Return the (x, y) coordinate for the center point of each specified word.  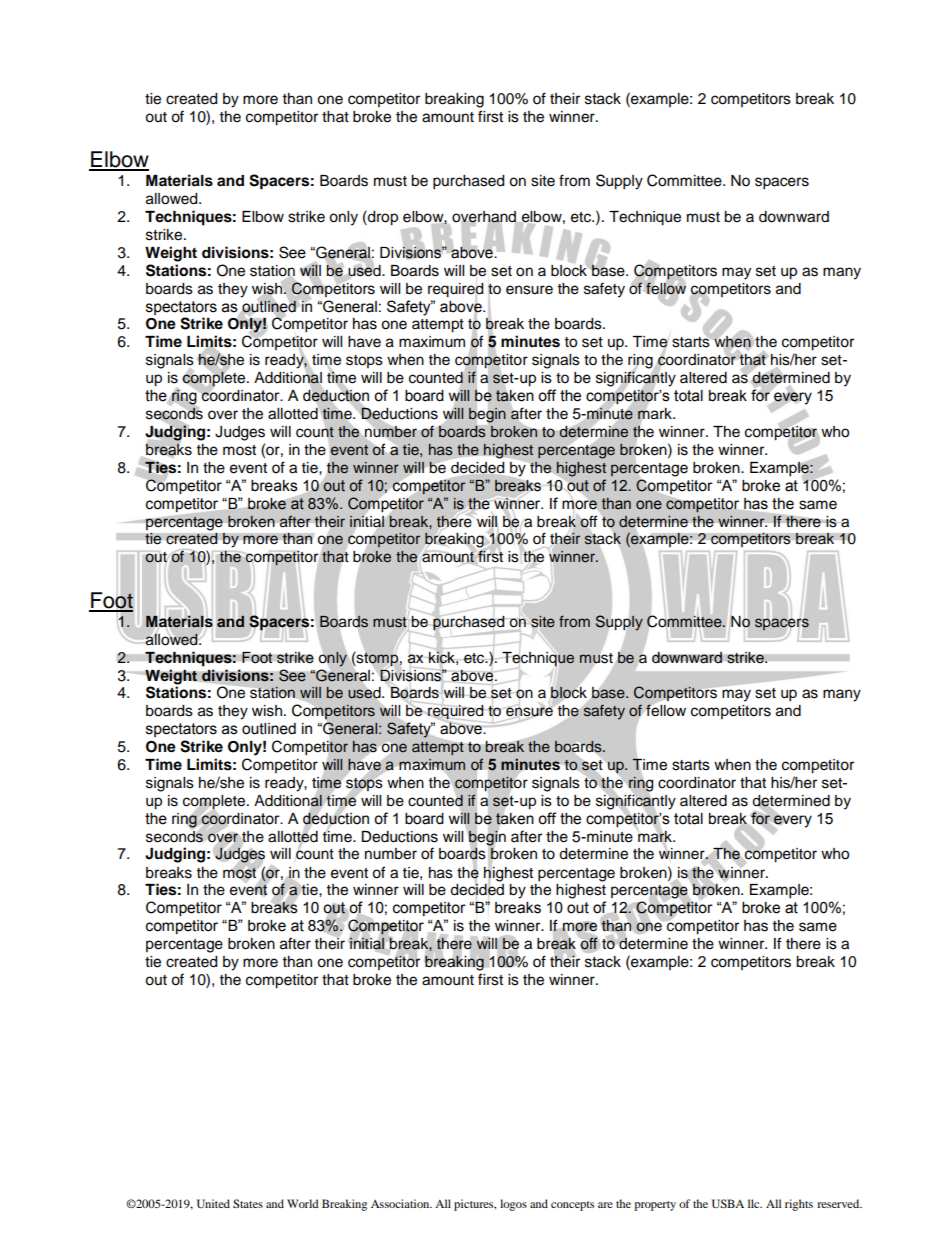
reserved (839, 1203)
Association (401, 1203)
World (303, 1203)
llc (755, 1203)
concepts (572, 1206)
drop (382, 218)
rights (799, 1205)
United (213, 1203)
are (605, 1205)
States (248, 1203)
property (655, 1206)
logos (513, 1205)
